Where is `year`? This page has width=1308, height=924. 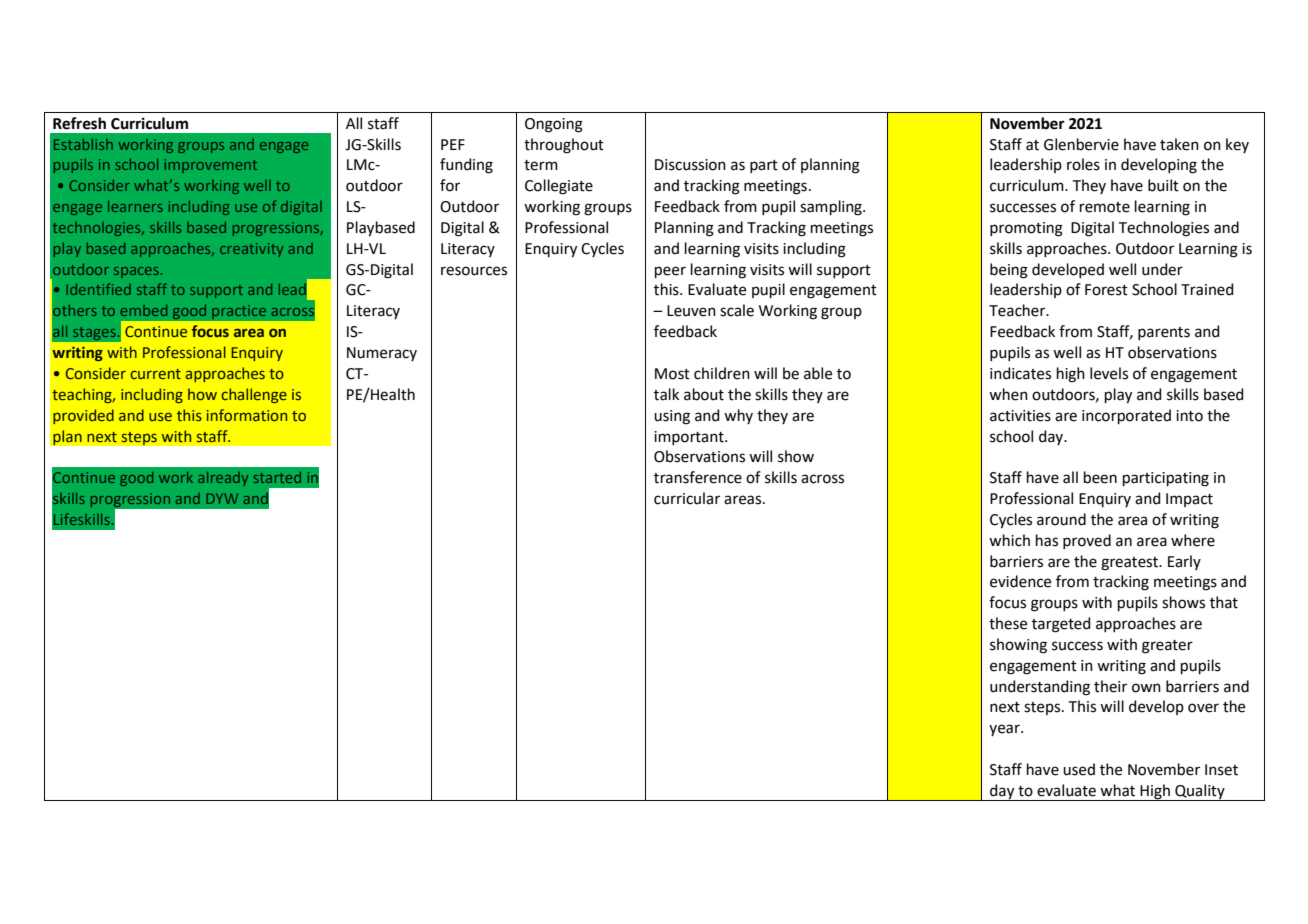 year is located at coordinates (1005, 730).
